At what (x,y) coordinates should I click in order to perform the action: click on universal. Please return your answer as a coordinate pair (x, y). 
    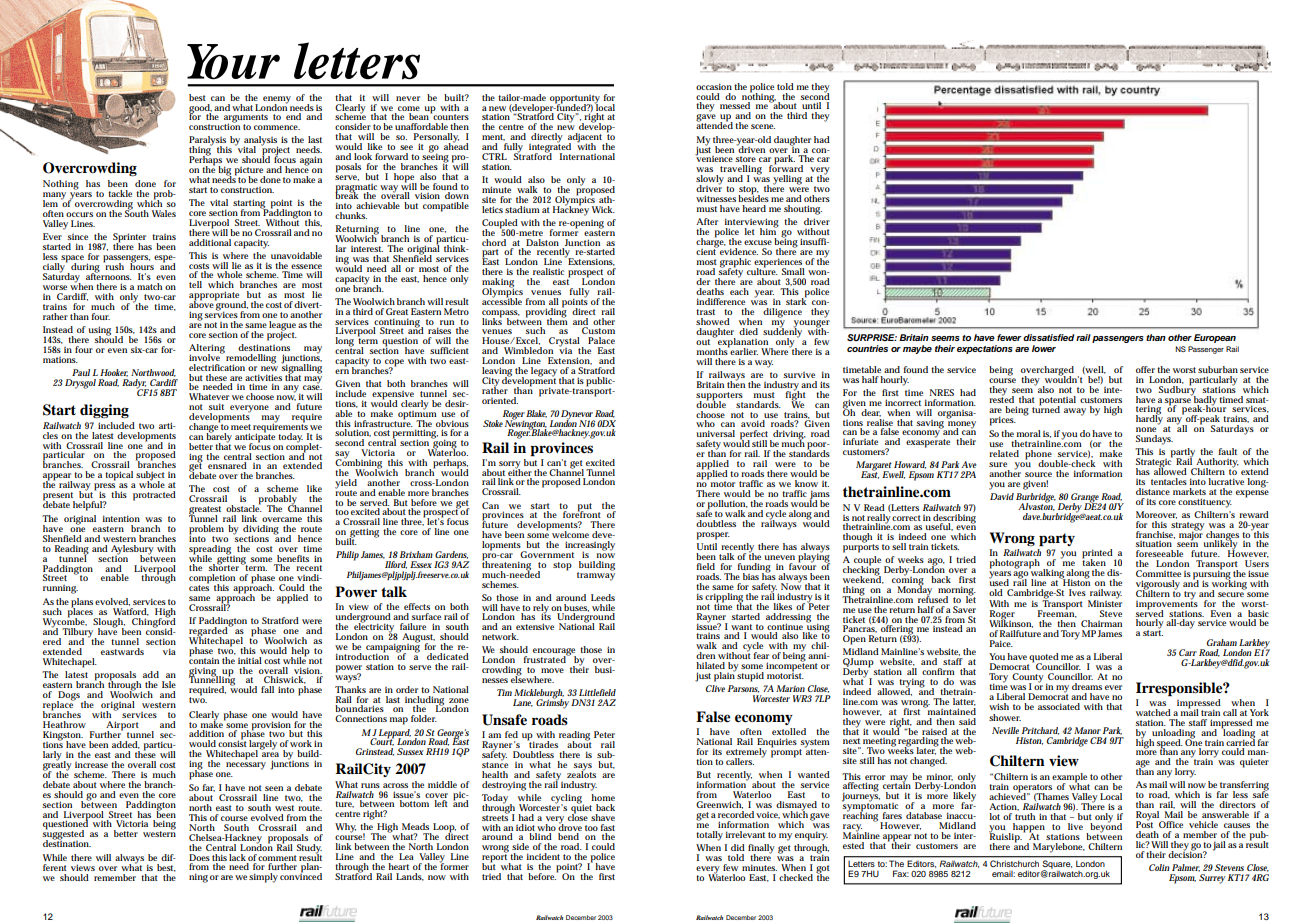
    Looking at the image, I should click on (716, 433).
